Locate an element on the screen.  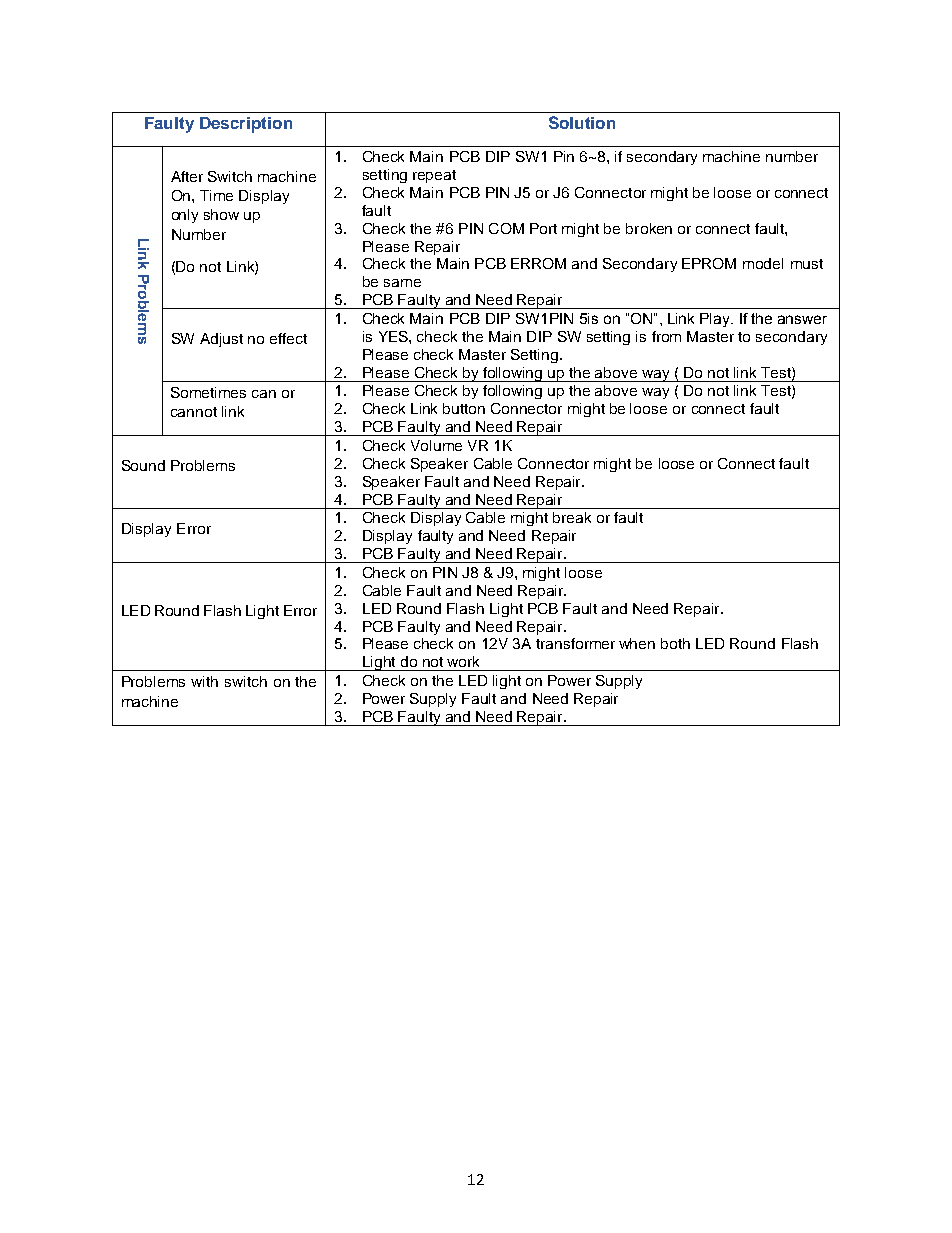
Volume is located at coordinates (436, 445).
